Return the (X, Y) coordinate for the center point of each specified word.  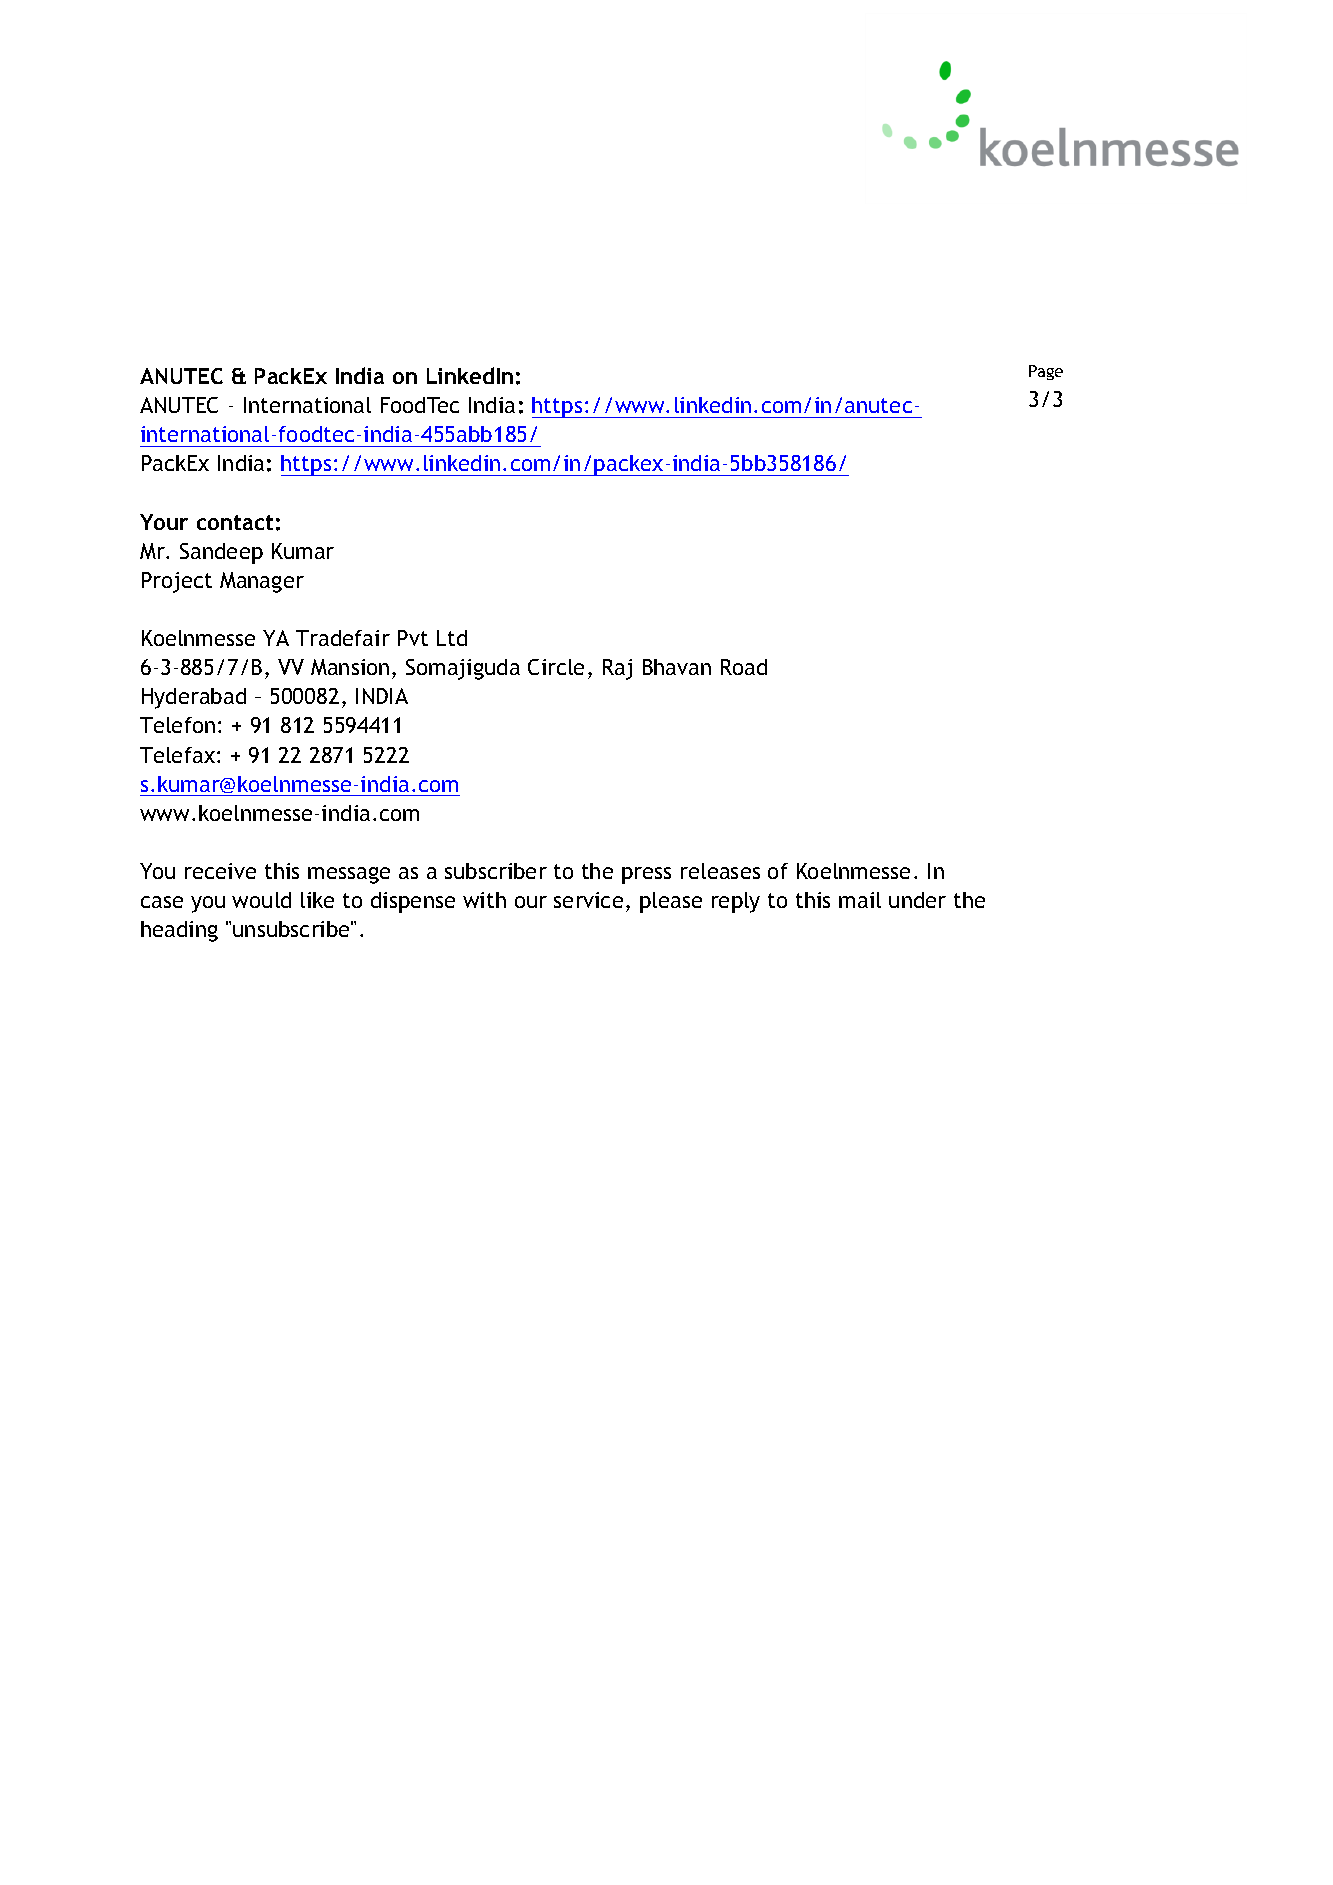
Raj (617, 669)
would (261, 900)
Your (164, 522)
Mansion (350, 667)
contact (235, 522)
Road (744, 667)
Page (1046, 372)
